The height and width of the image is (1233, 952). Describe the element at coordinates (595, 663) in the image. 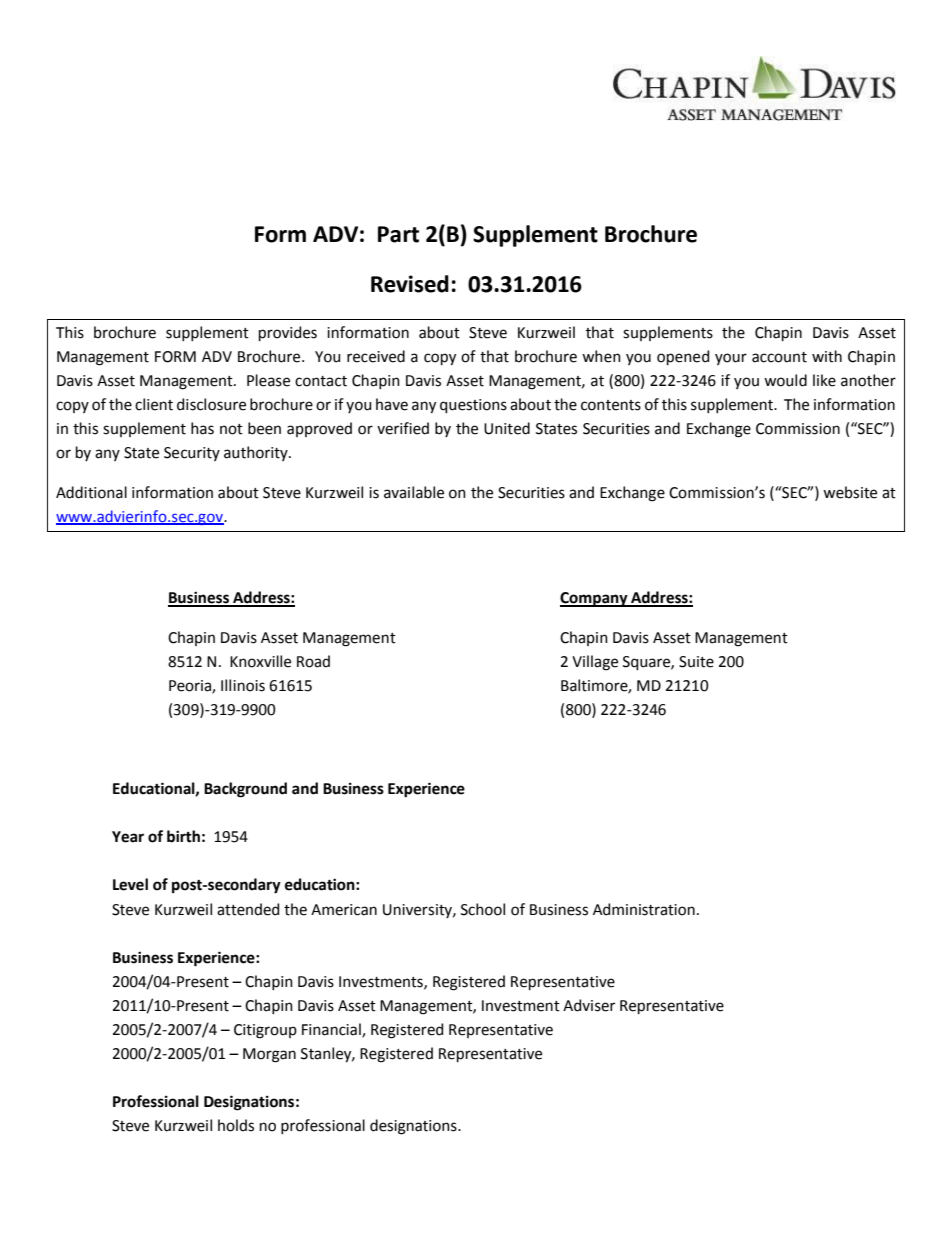

I see `Village` at that location.
